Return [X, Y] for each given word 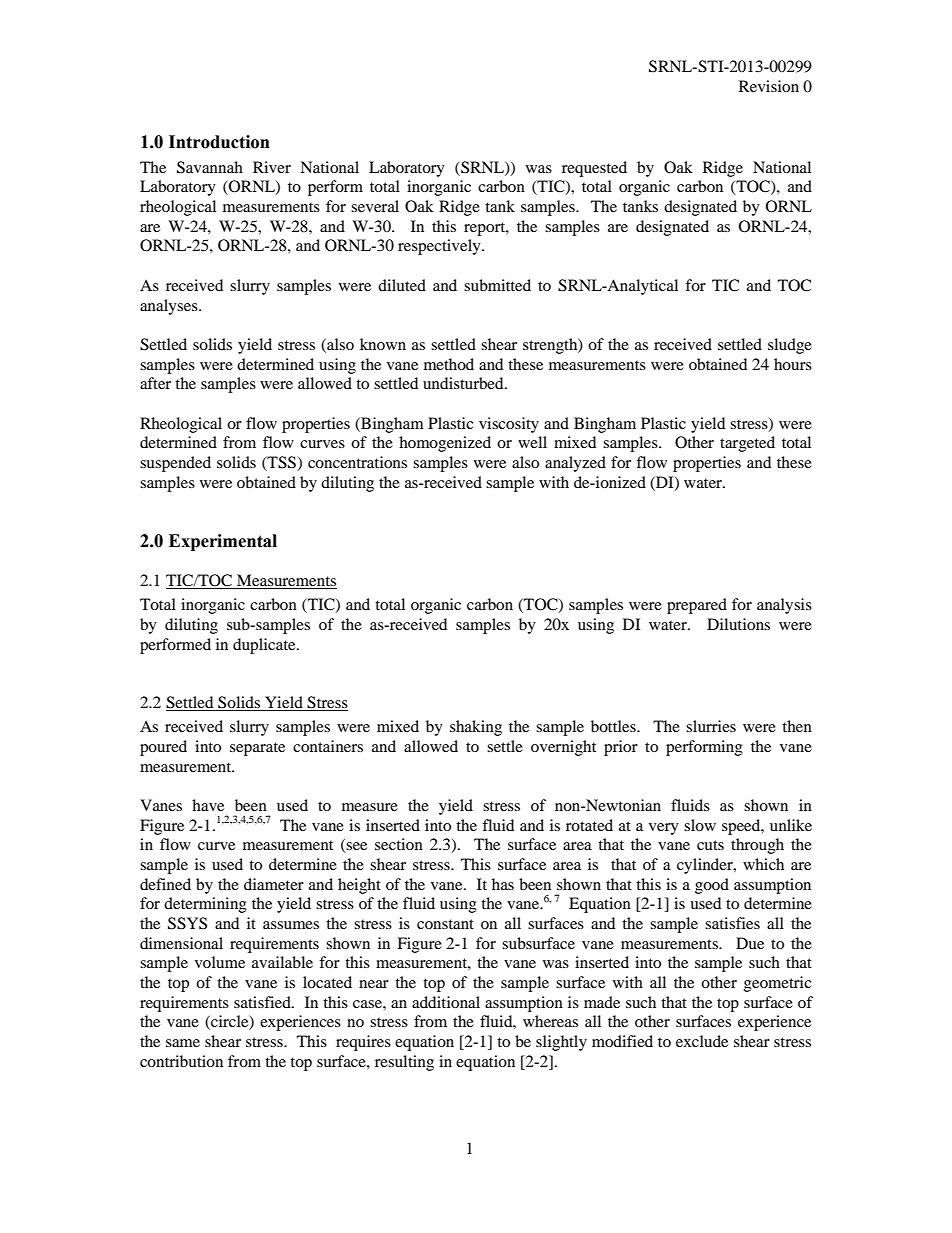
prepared [697, 606]
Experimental [223, 542]
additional [446, 1002]
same [183, 1043]
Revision [769, 86]
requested [594, 169]
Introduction [219, 142]
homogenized [445, 444]
